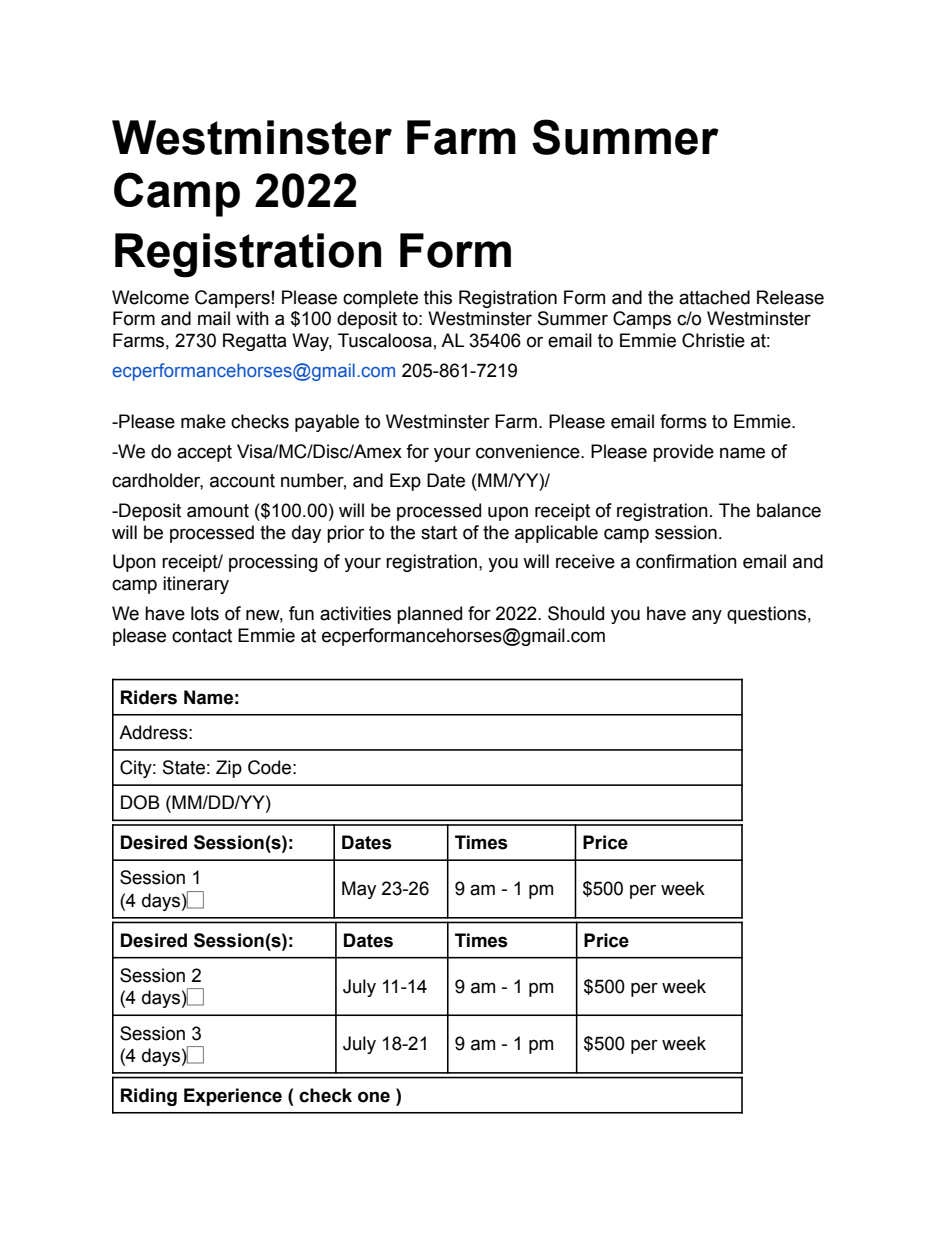  Describe the element at coordinates (714, 297) in the screenshot. I see `attached` at that location.
